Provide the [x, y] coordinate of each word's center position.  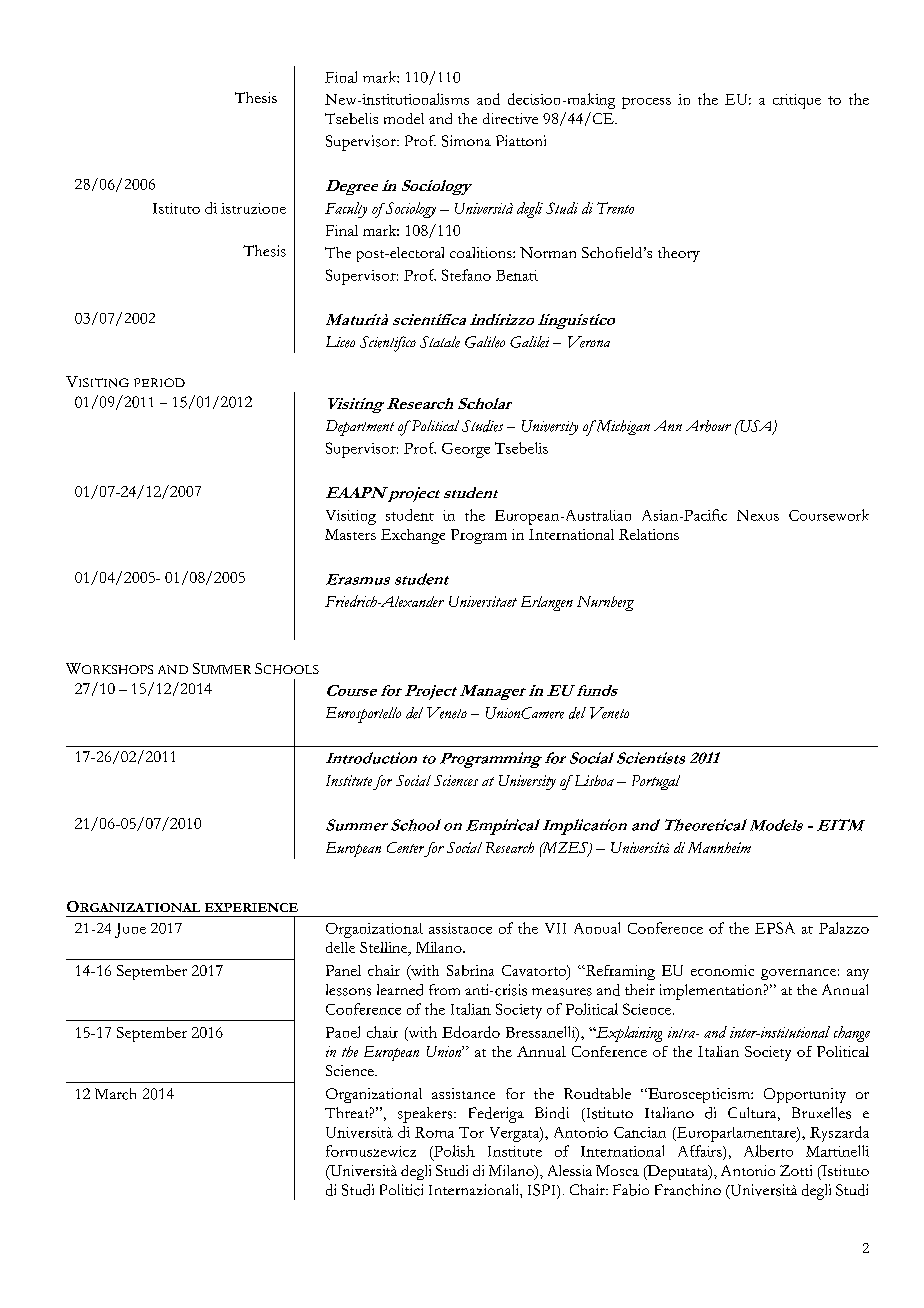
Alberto [768, 1151]
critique [797, 101]
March [115, 1094]
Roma [434, 1132]
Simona [466, 141]
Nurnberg [605, 603]
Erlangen [547, 603]
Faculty [346, 210]
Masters [350, 534]
